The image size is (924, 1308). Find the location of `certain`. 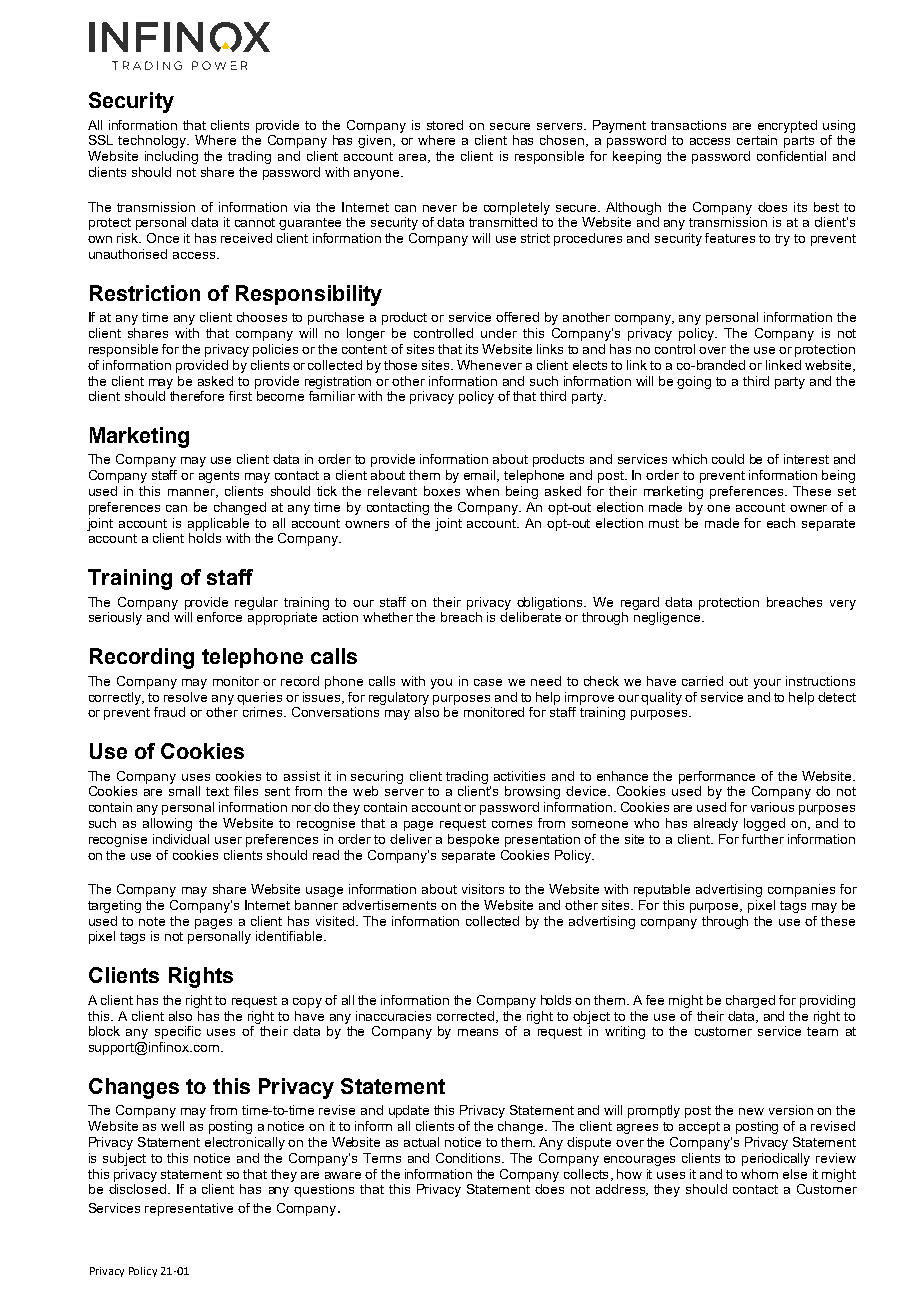

certain is located at coordinates (757, 140).
